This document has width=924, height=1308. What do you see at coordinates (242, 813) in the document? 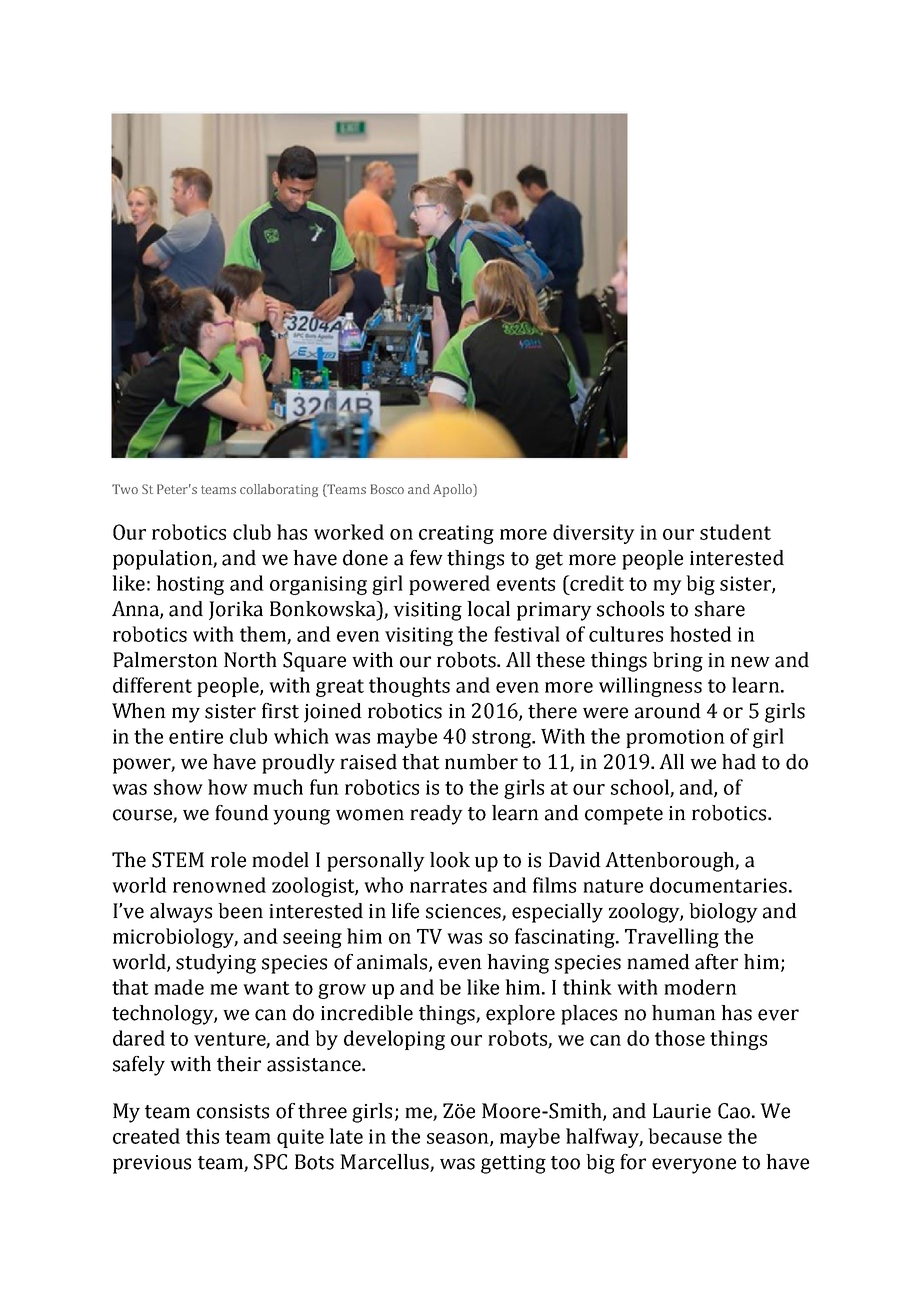
I see `found` at bounding box center [242, 813].
